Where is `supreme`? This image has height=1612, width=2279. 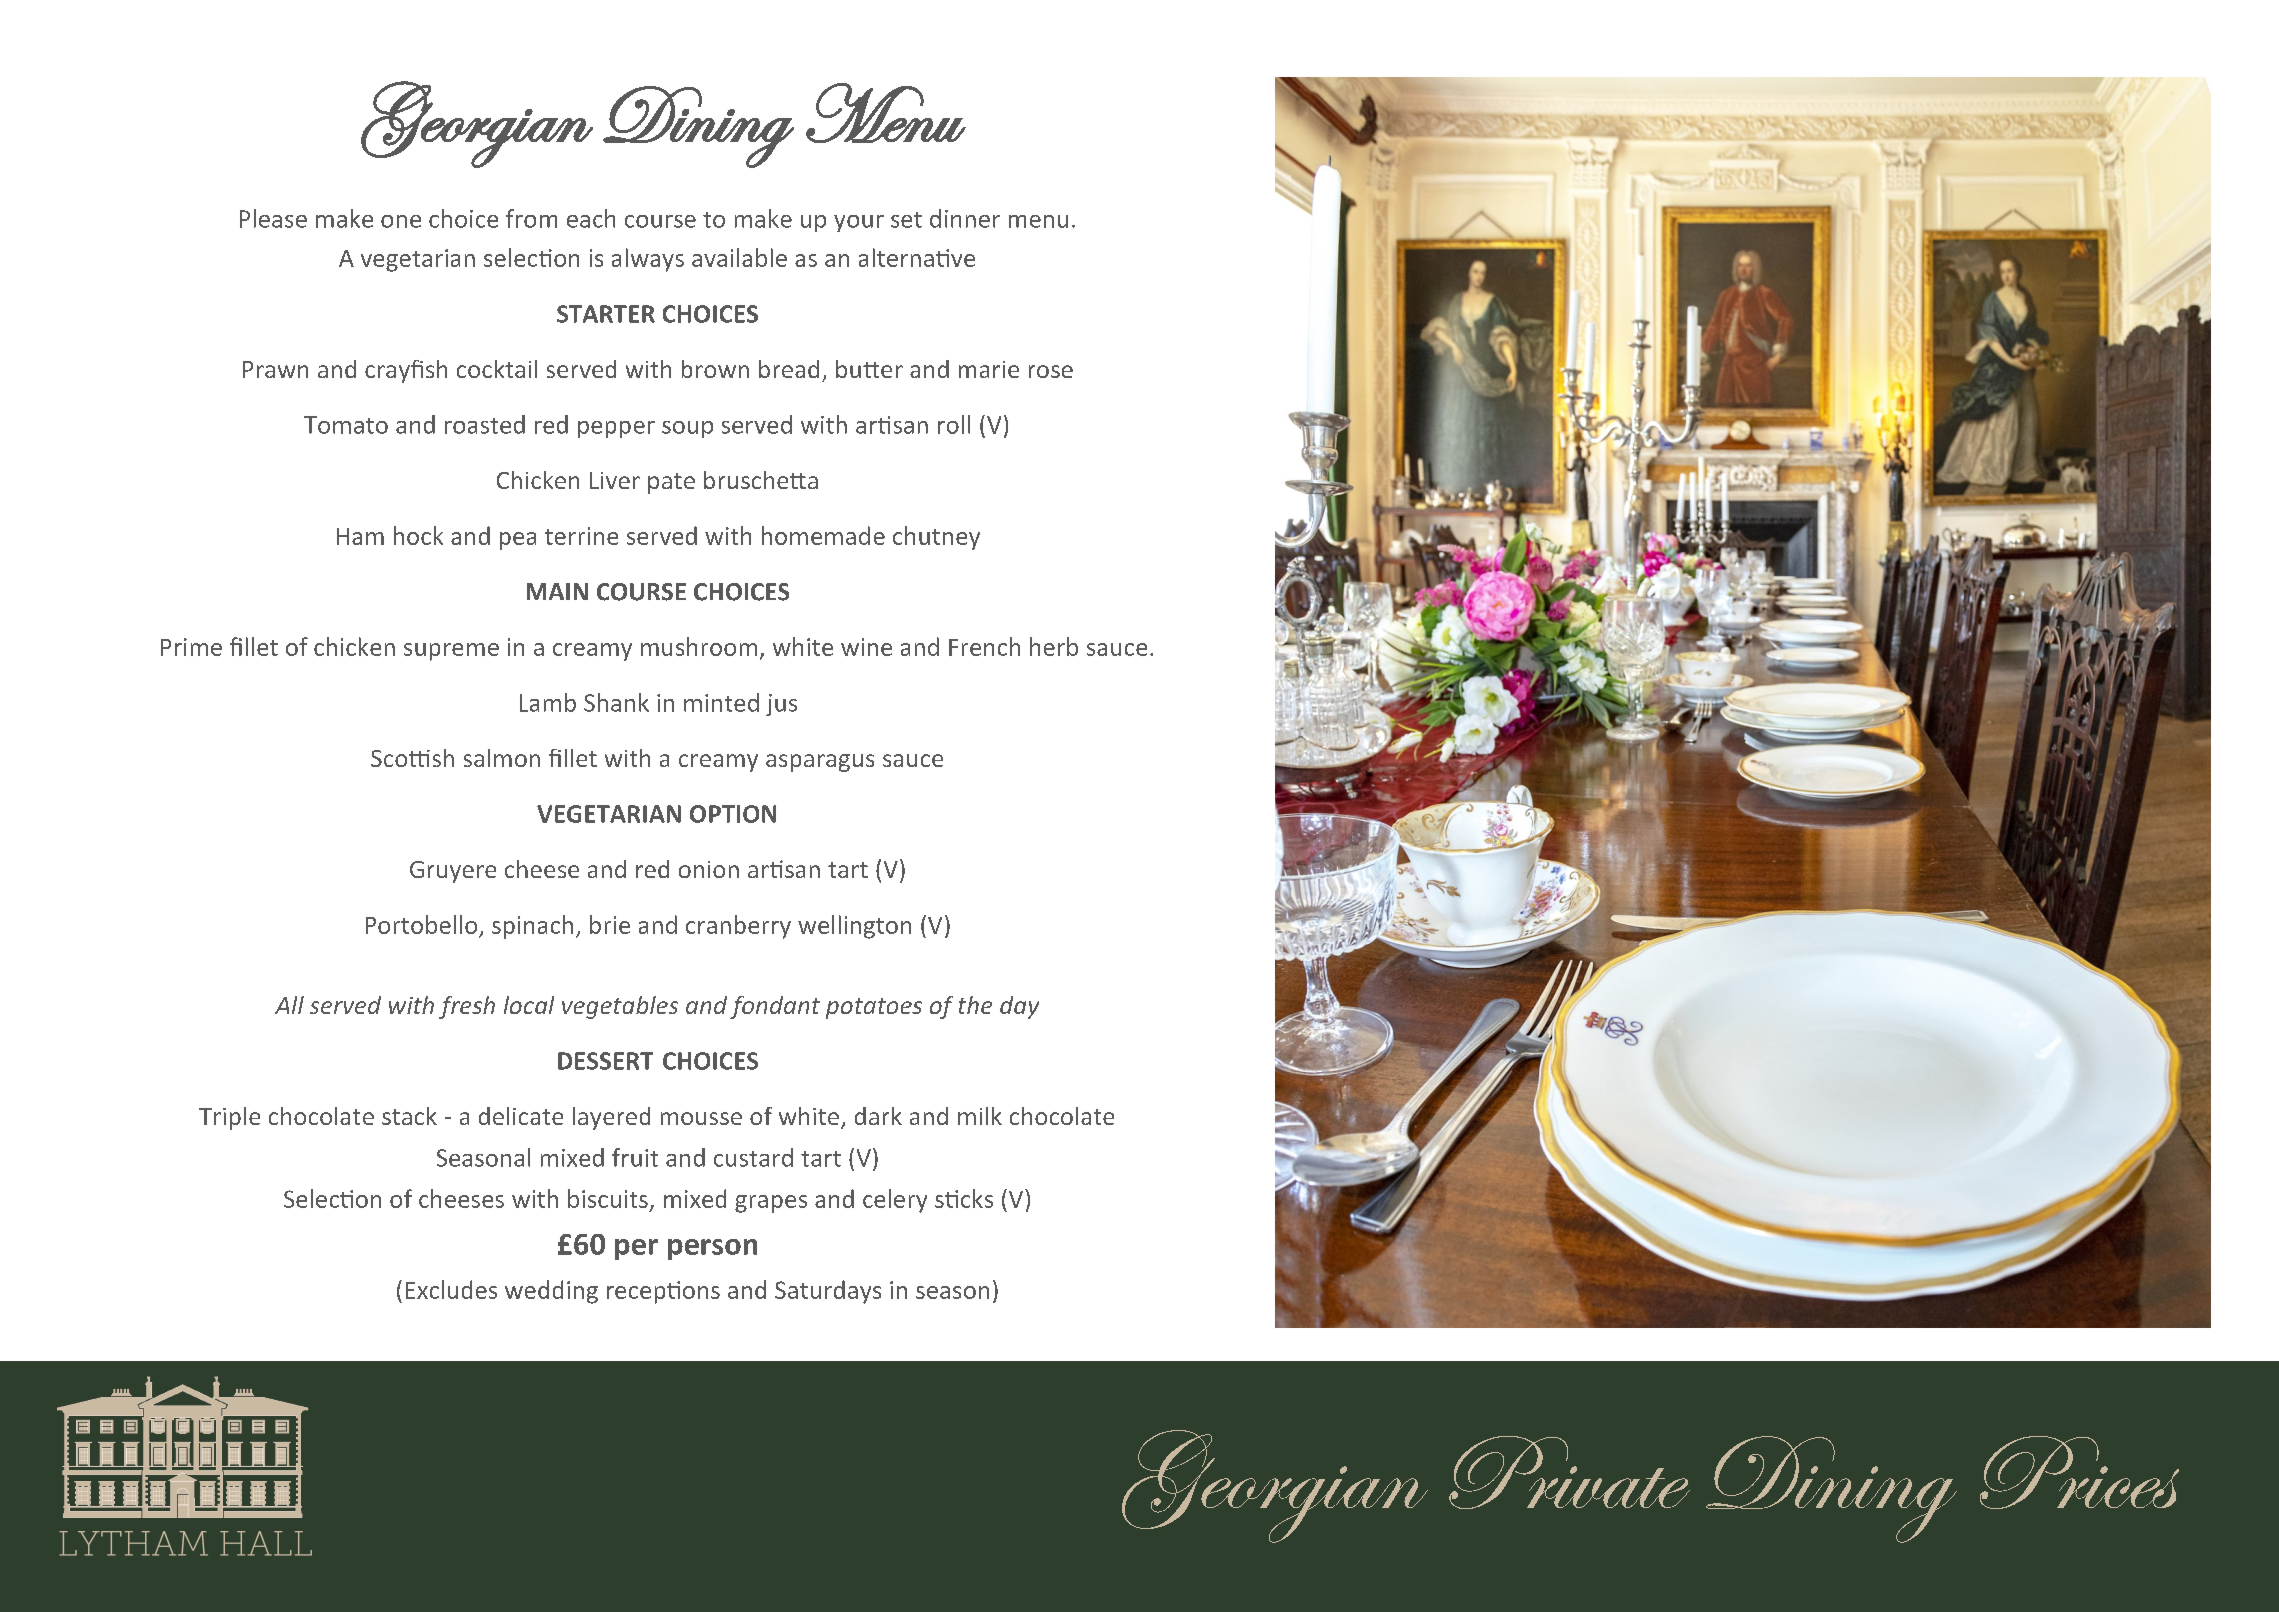
supreme is located at coordinates (451, 652).
